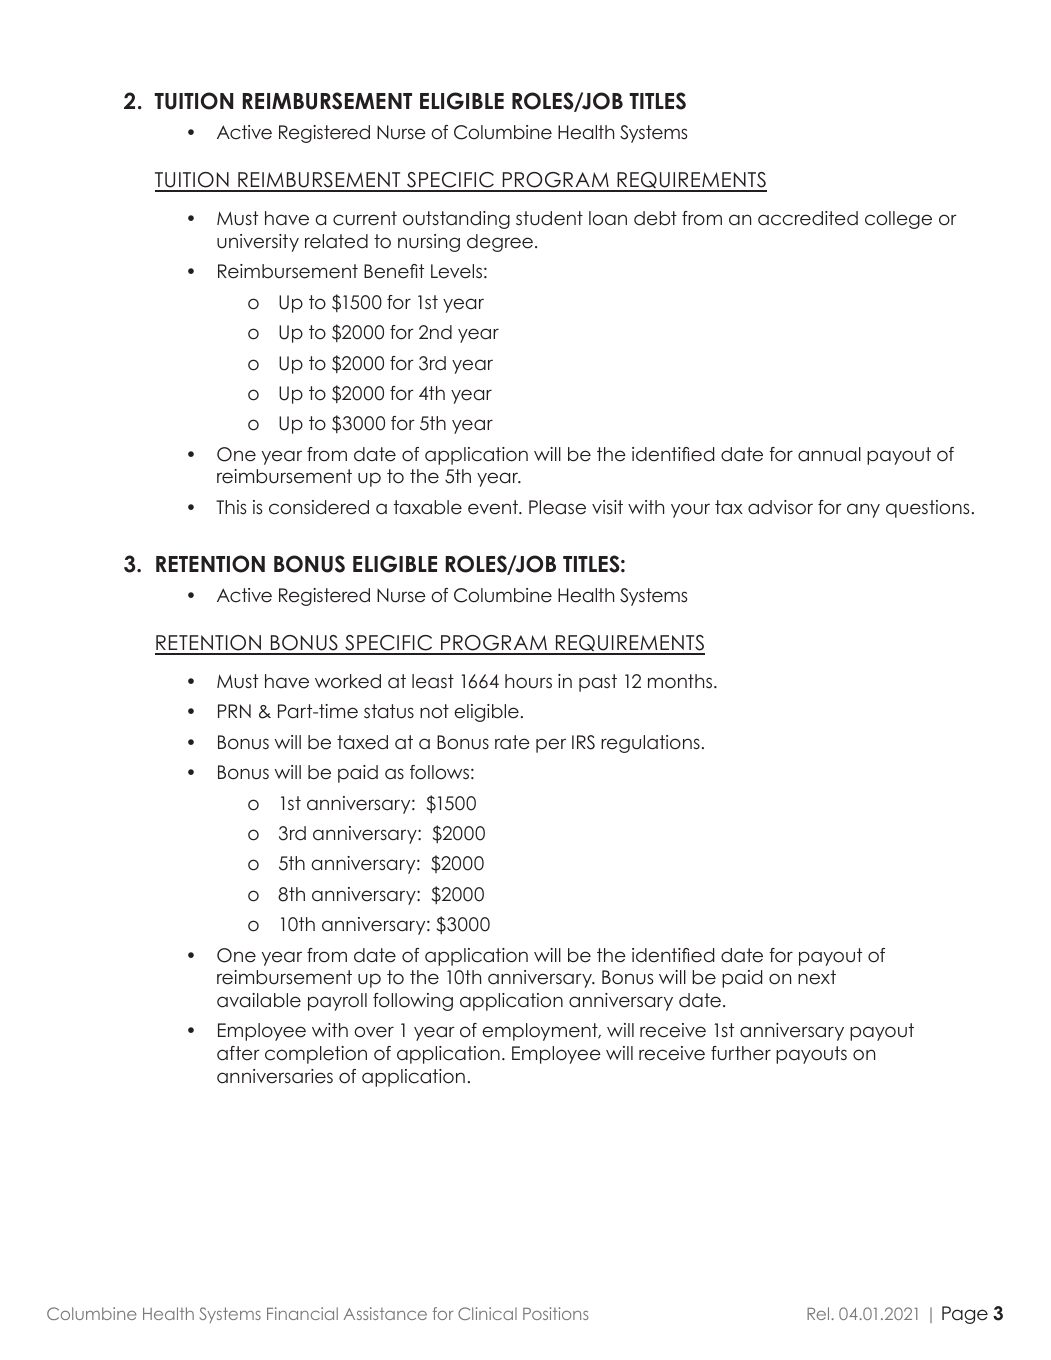  What do you see at coordinates (362, 742) in the image?
I see `taxed` at bounding box center [362, 742].
